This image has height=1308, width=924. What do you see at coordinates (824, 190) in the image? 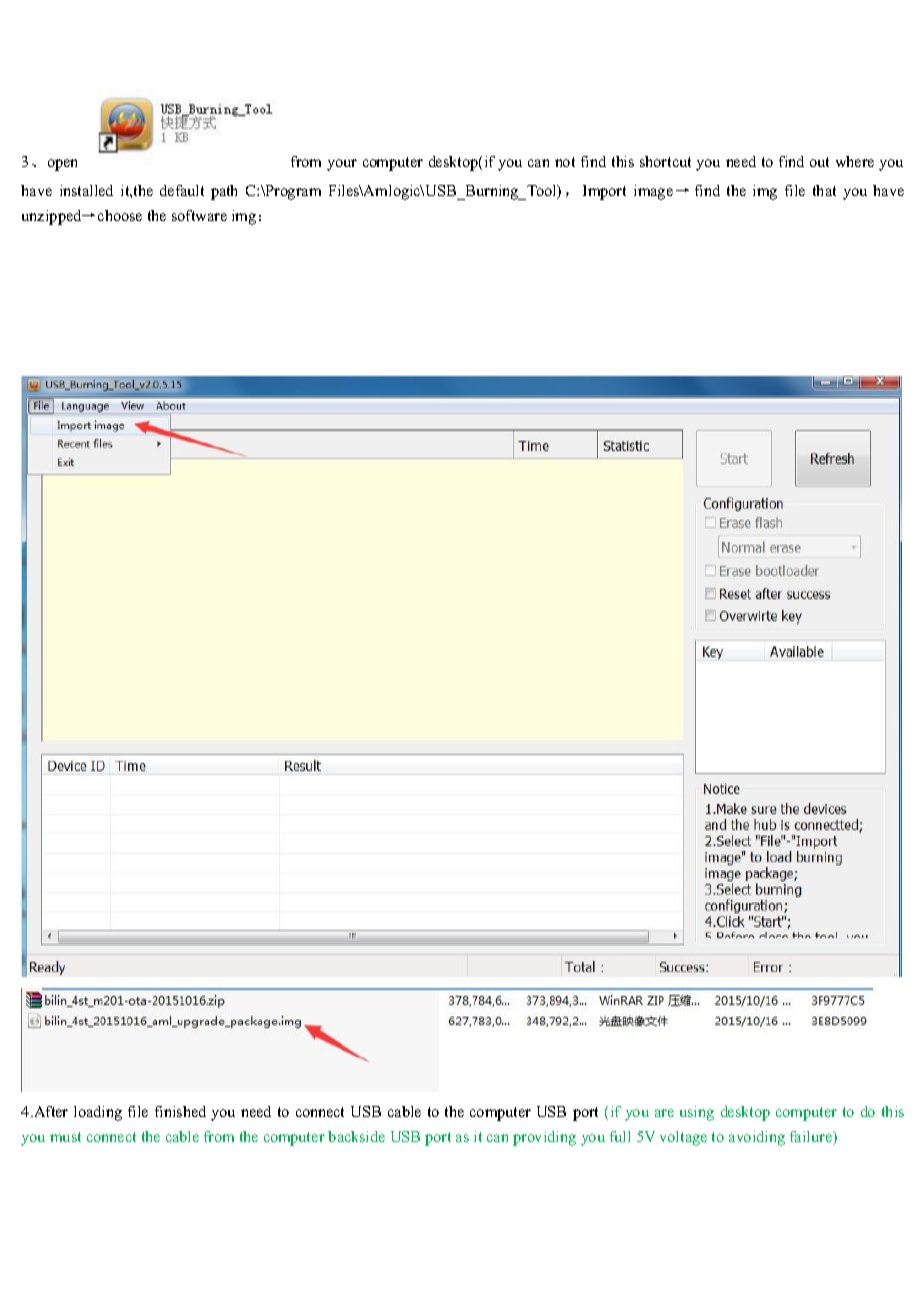
I see `that` at bounding box center [824, 190].
